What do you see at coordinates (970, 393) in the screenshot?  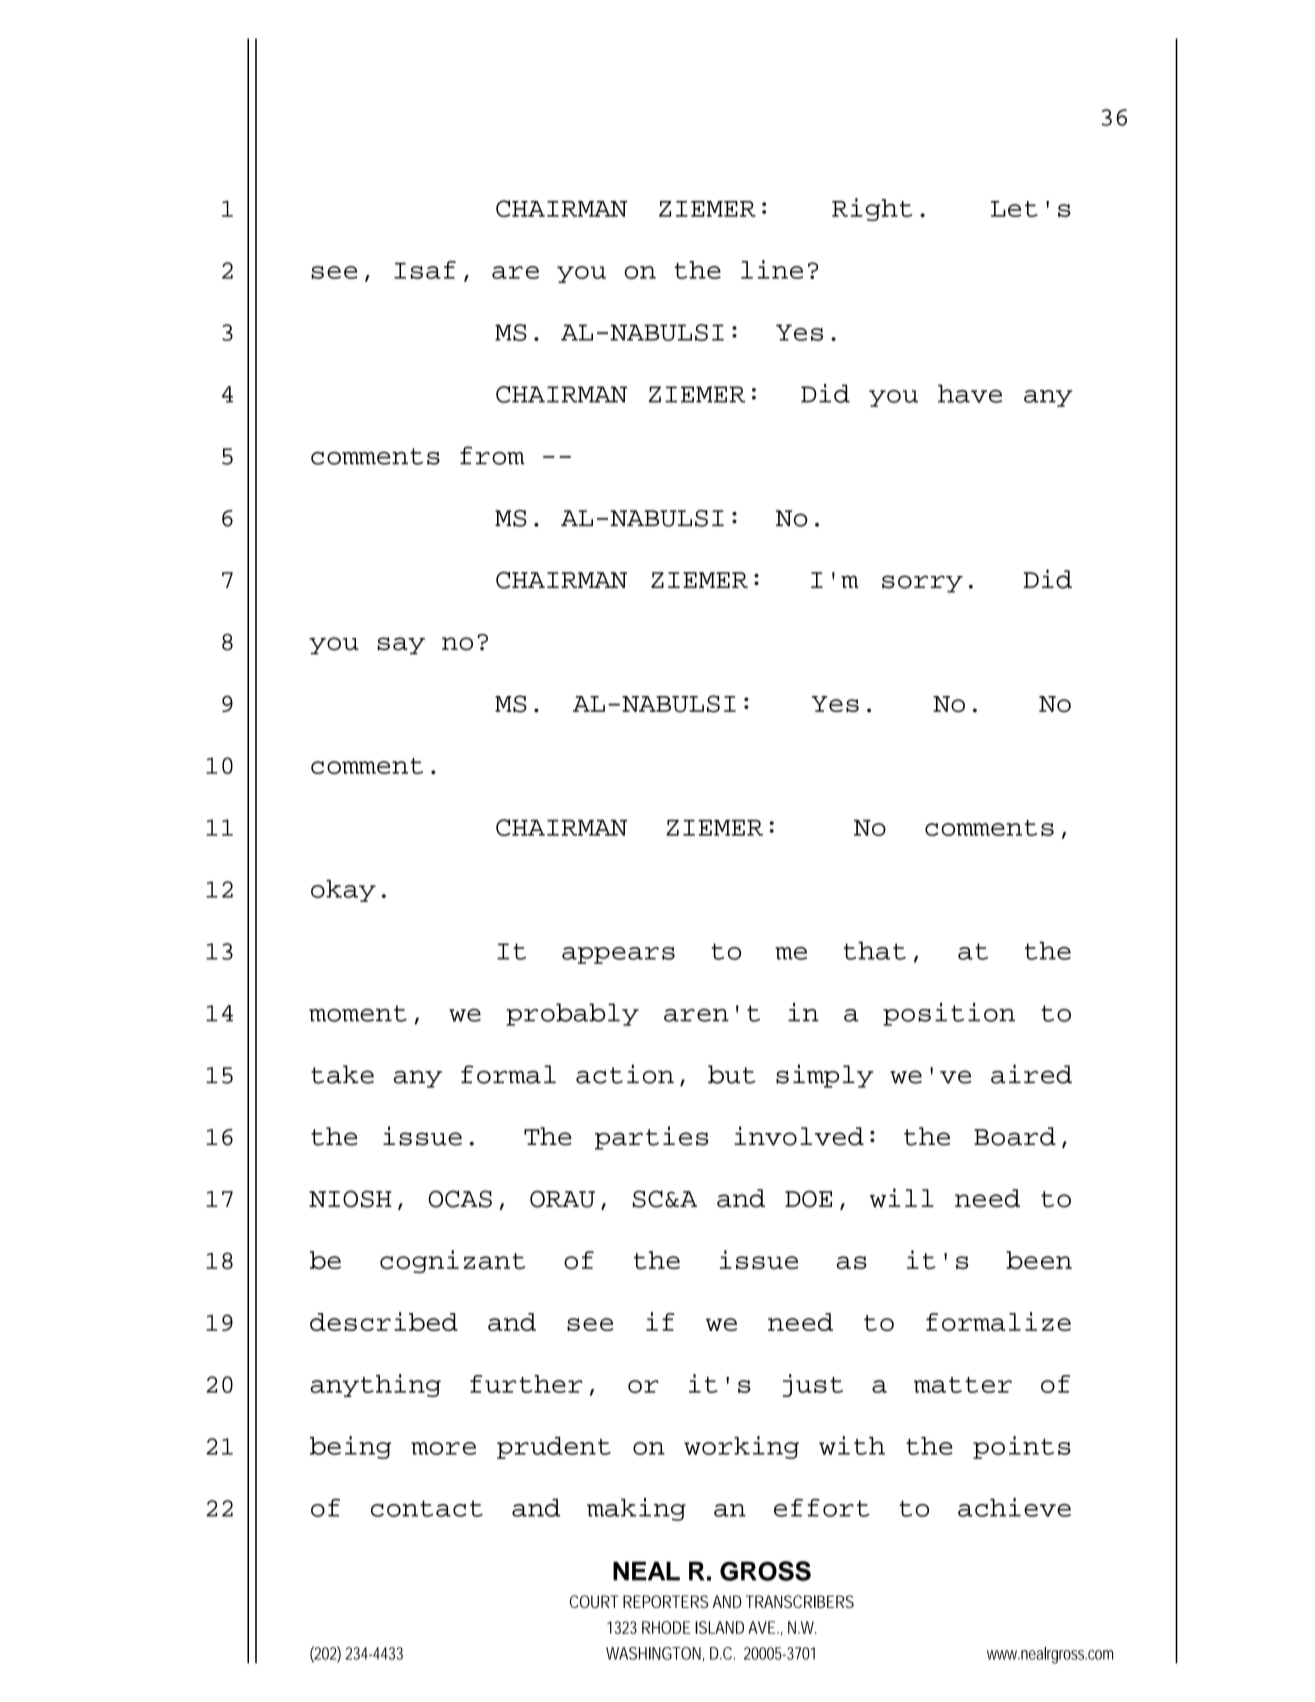 I see `have` at bounding box center [970, 393].
